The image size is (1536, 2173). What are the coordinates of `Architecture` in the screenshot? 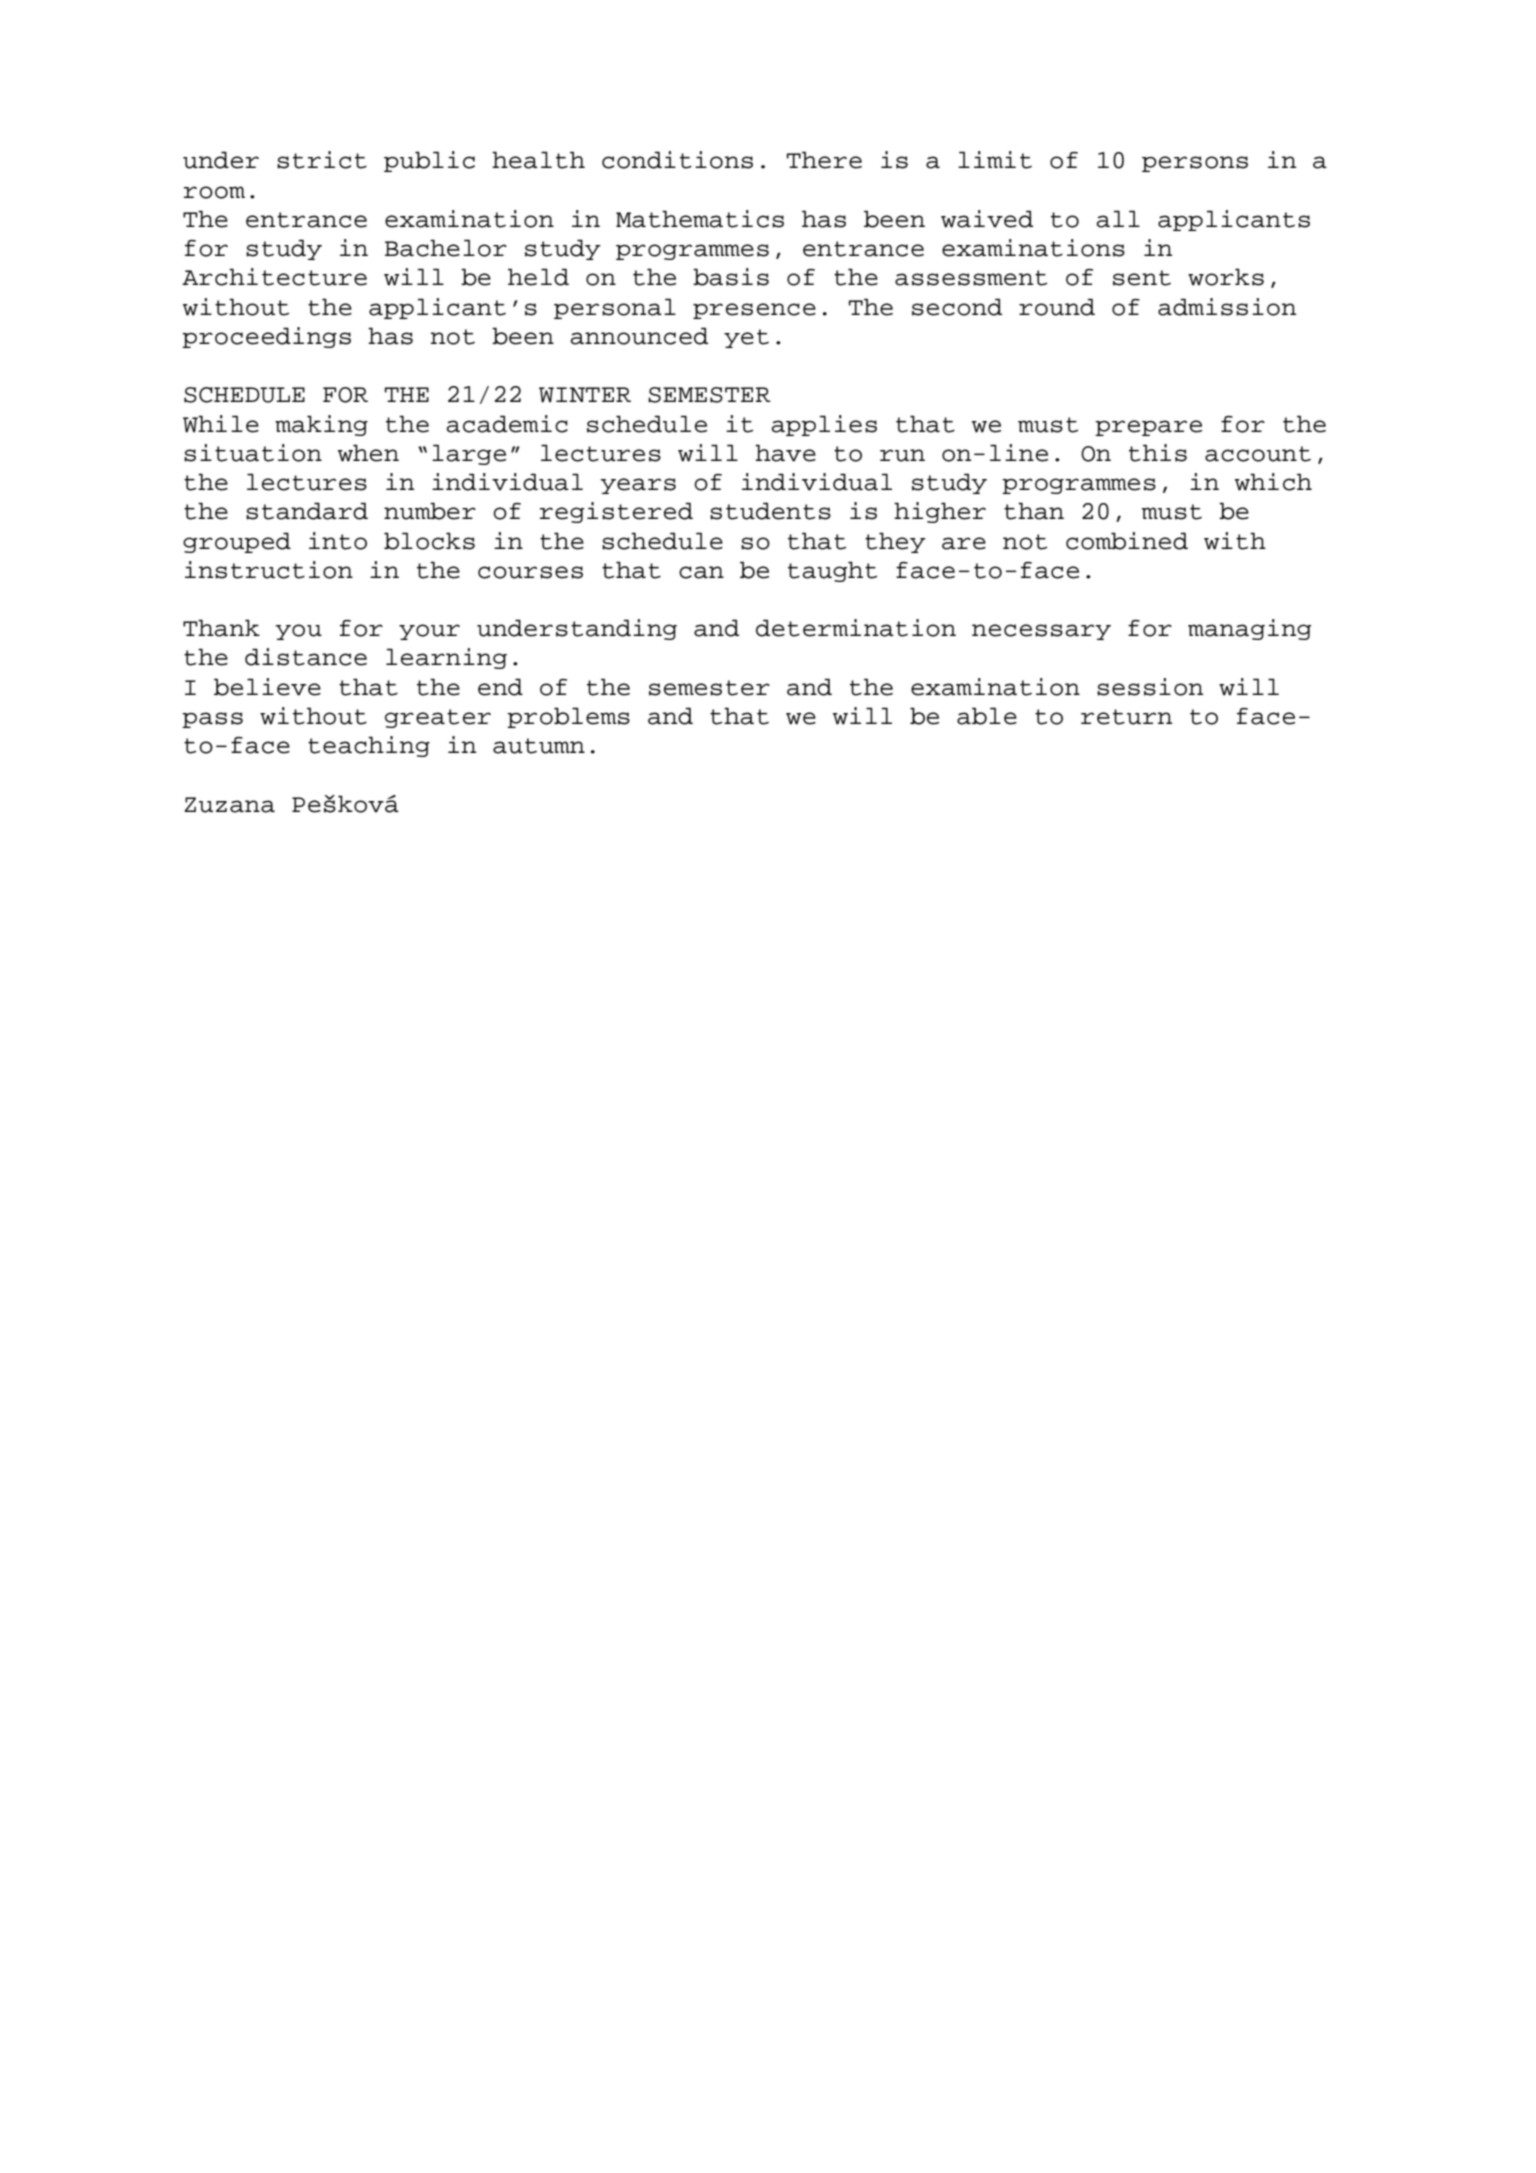 It's located at (274, 277).
